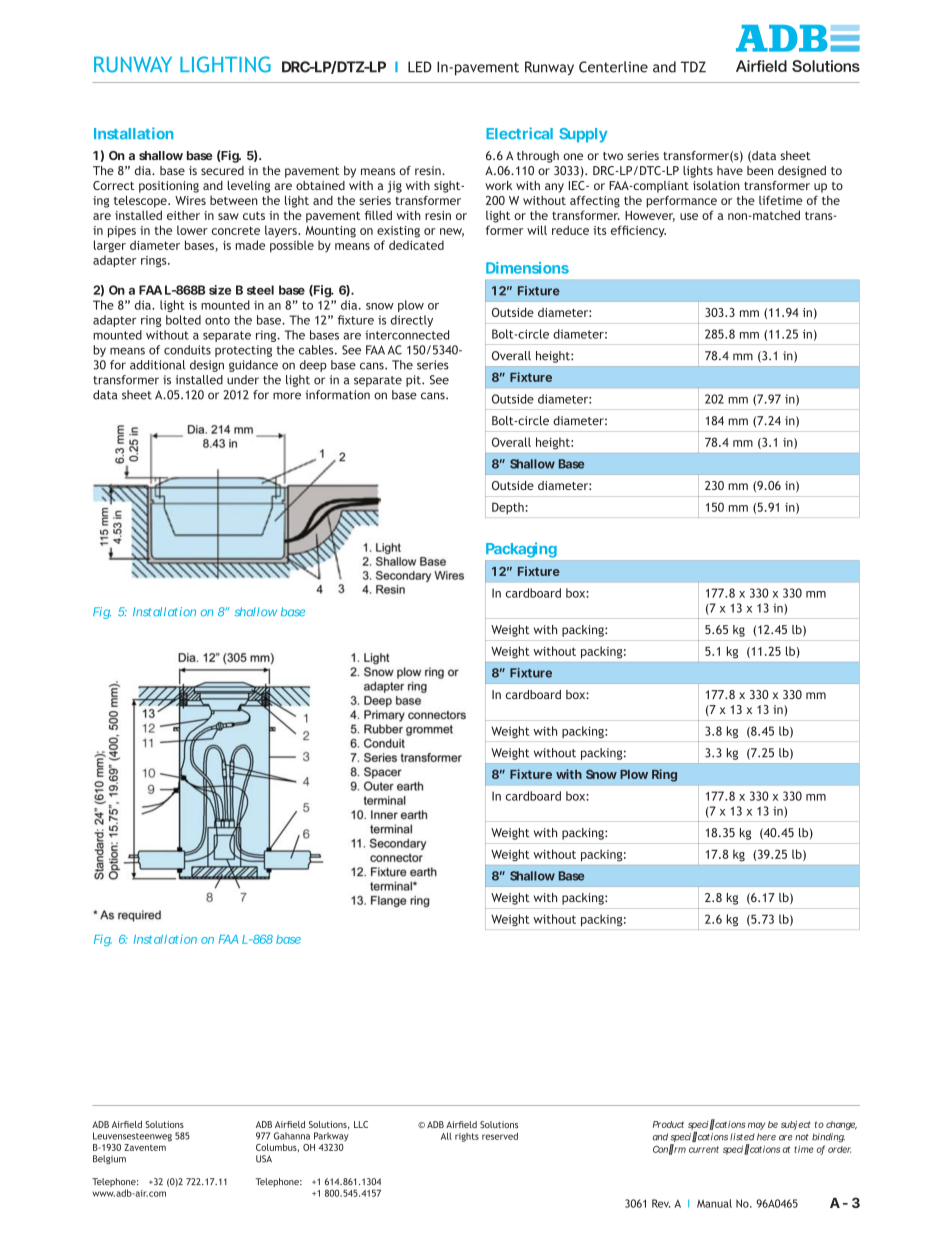 This screenshot has height=1233, width=952. I want to click on Electrical, so click(519, 133).
